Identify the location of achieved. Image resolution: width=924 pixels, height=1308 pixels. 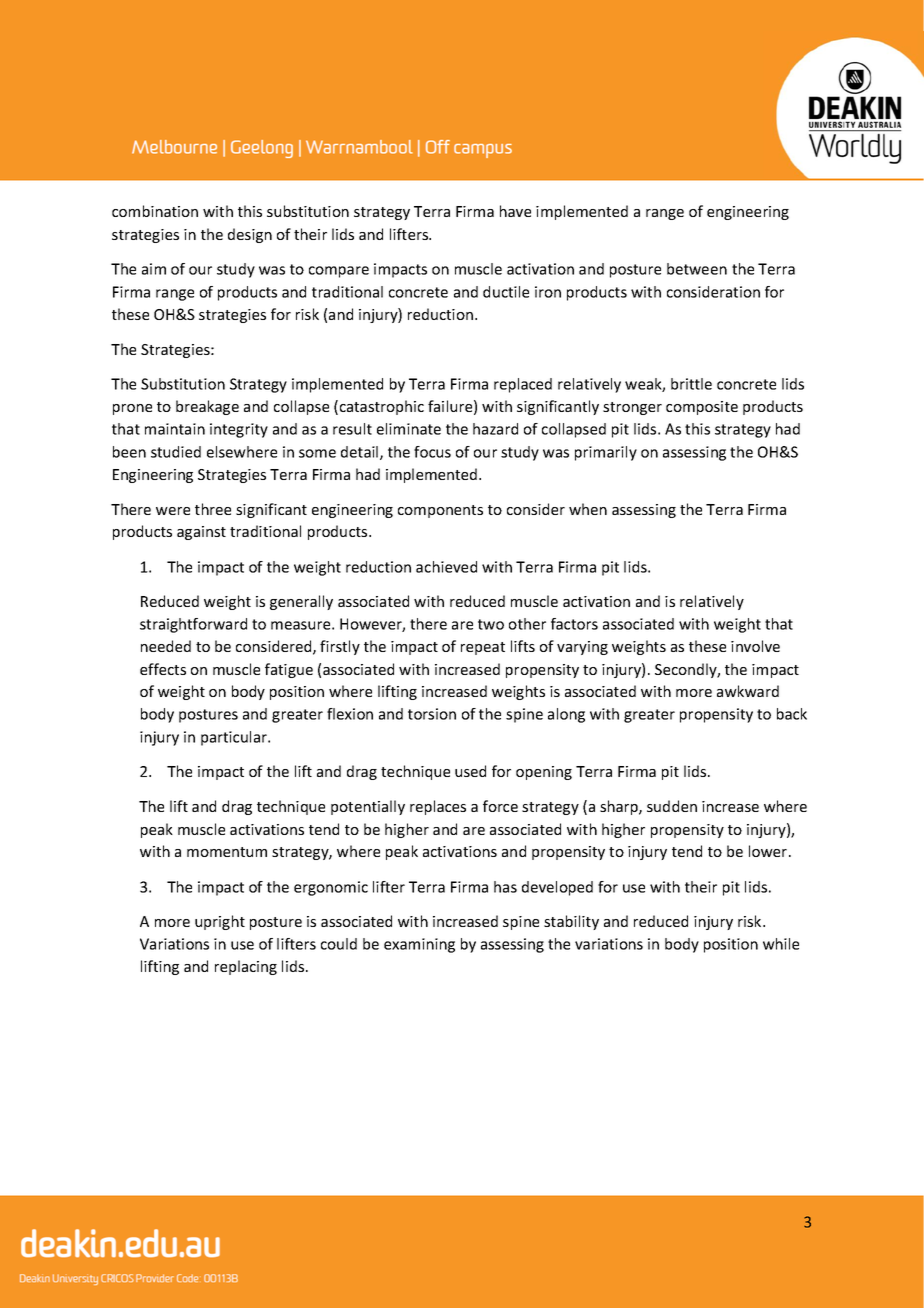
(446, 567).
